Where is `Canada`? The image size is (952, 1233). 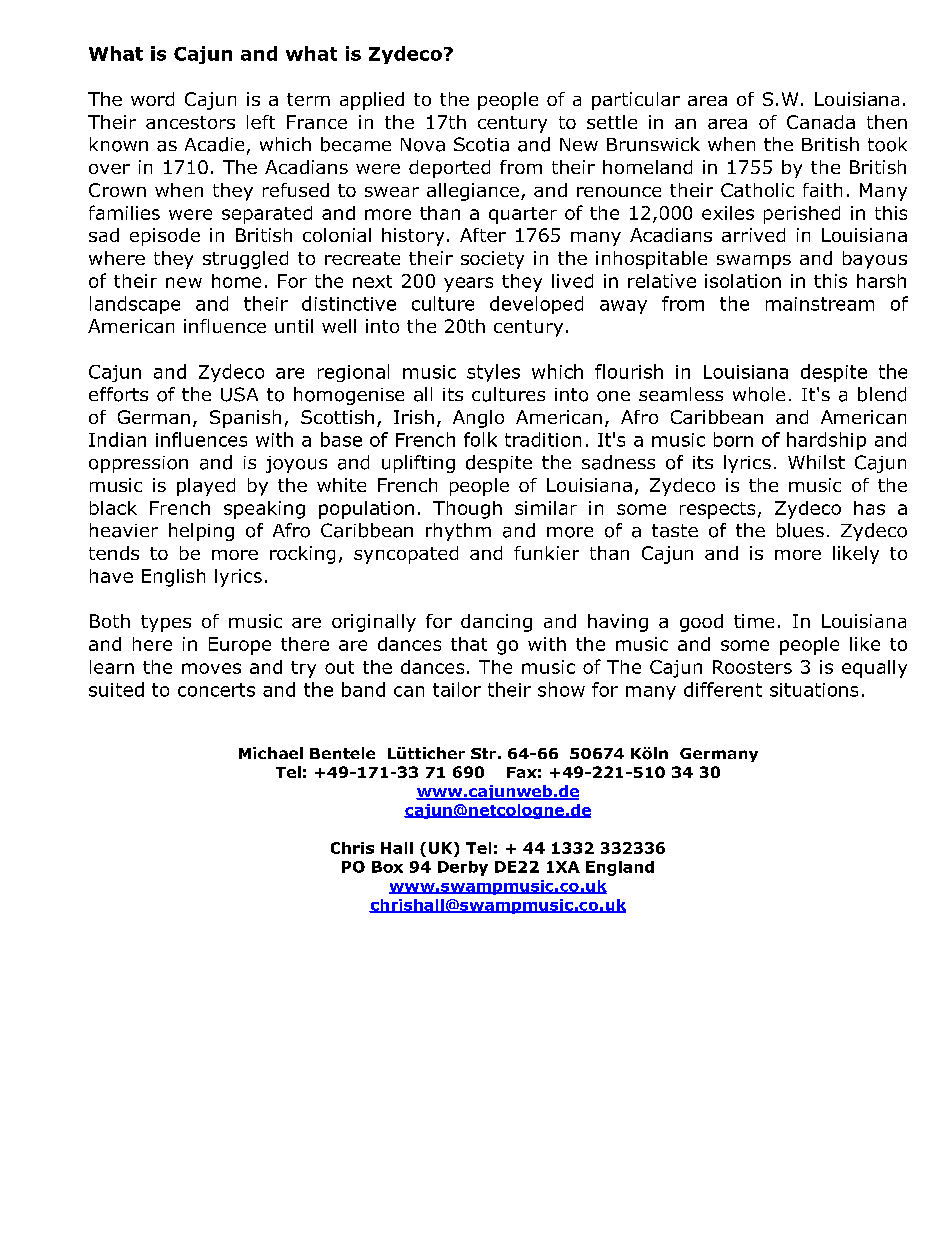
Canada is located at coordinates (821, 122).
